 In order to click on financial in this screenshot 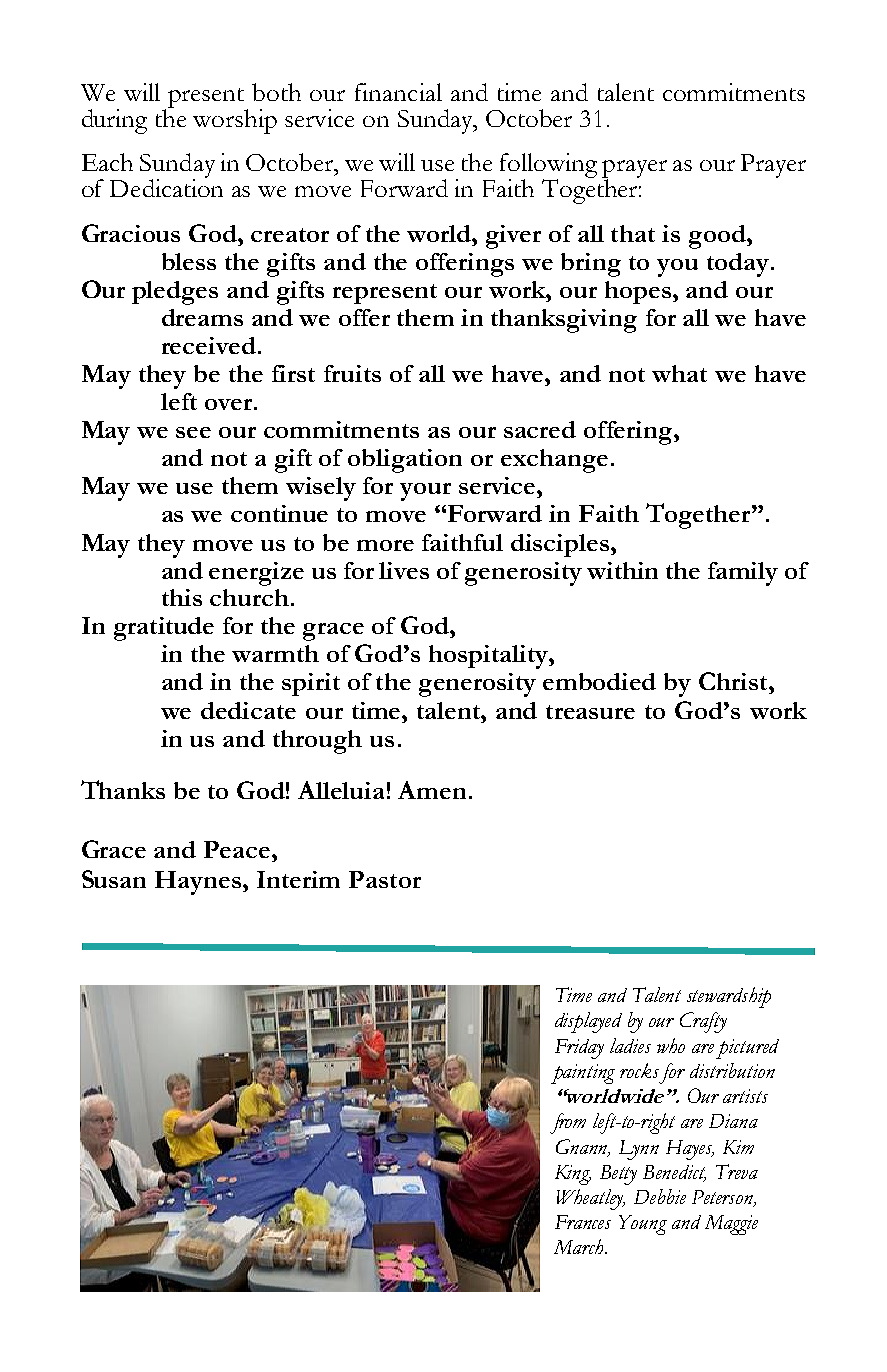, I will do `click(398, 92)`.
